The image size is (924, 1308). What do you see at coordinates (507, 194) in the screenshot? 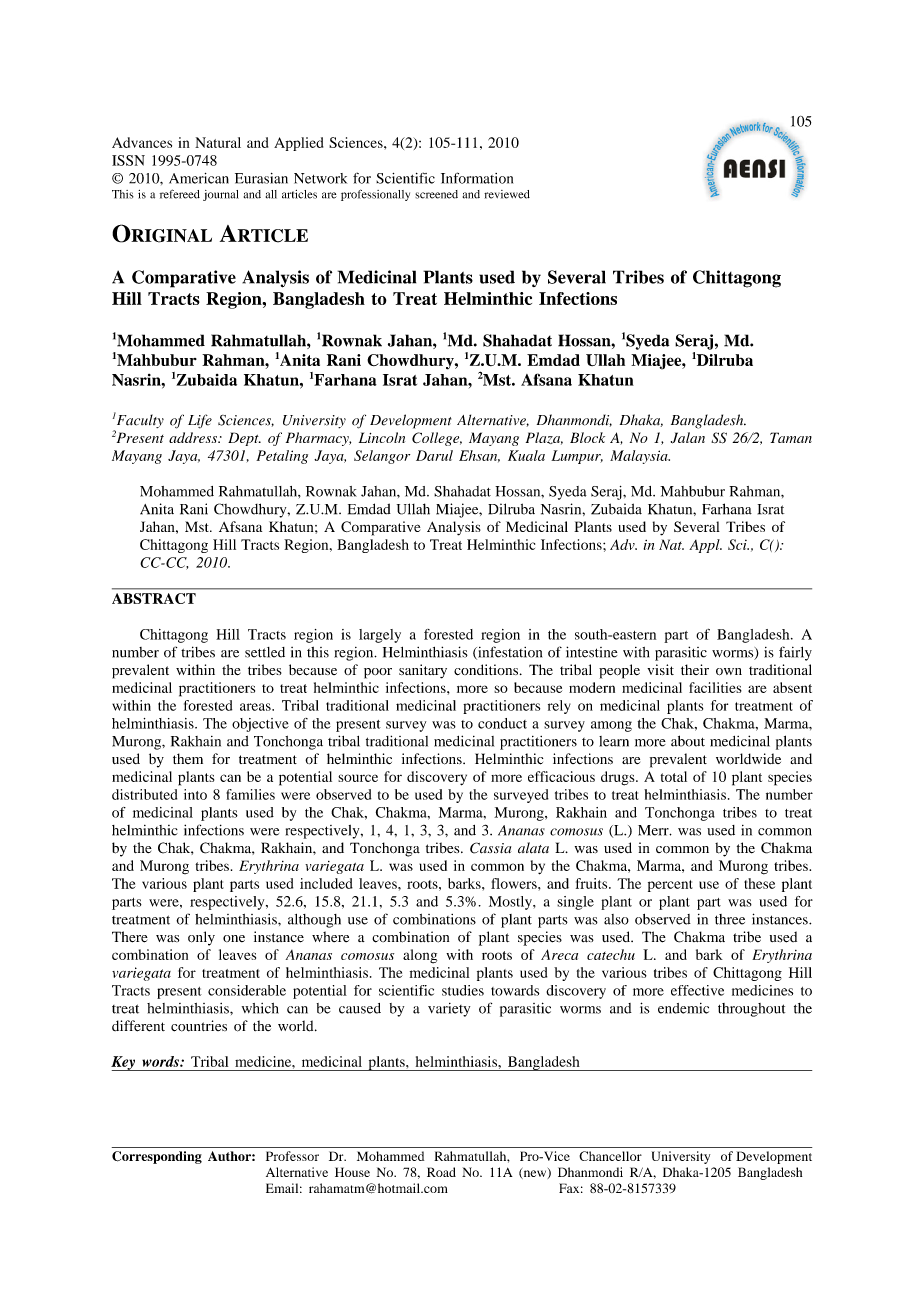
I see `reviewed` at bounding box center [507, 194].
